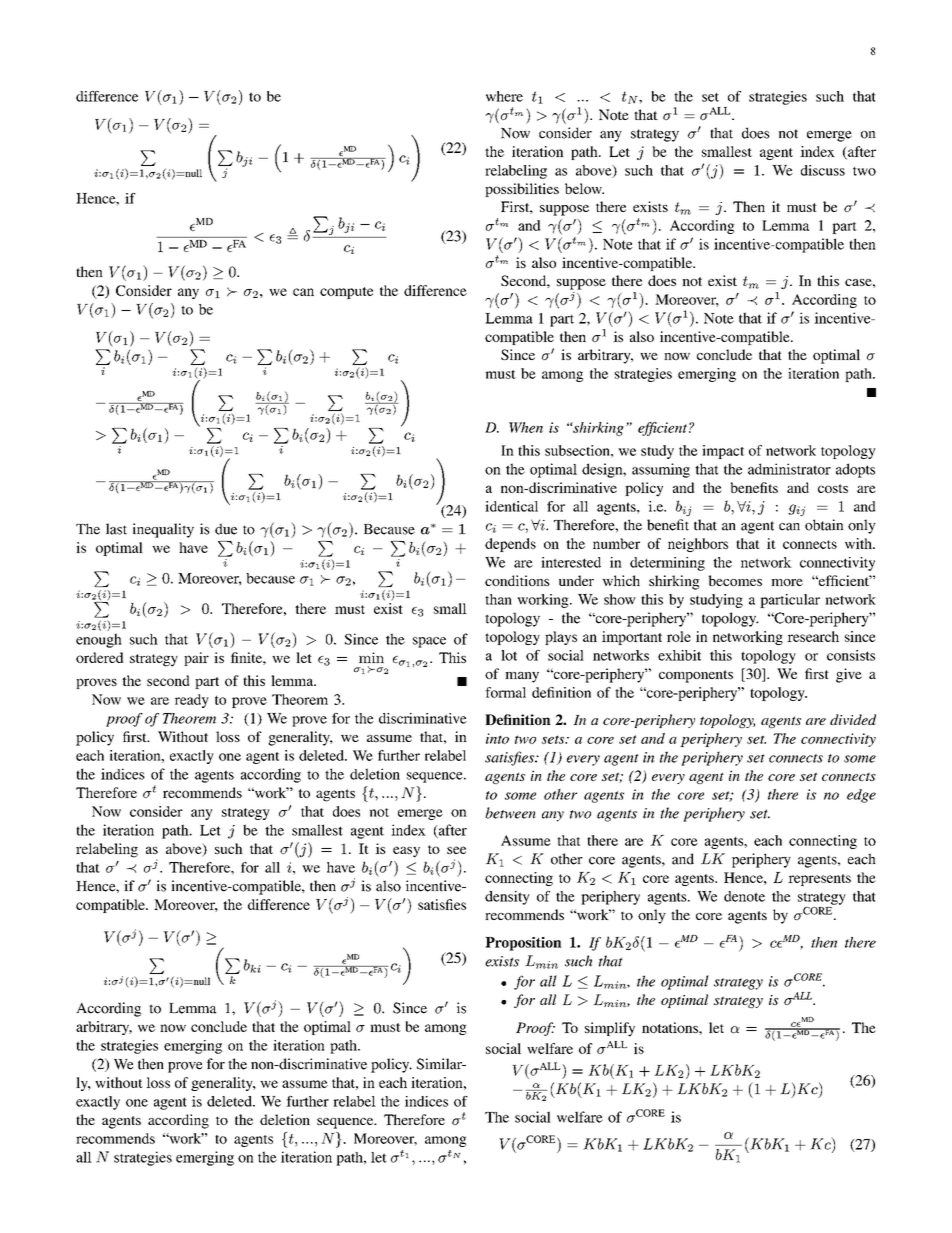 The width and height of the page is (952, 1233). Describe the element at coordinates (610, 1029) in the page. I see `simplify` at that location.
